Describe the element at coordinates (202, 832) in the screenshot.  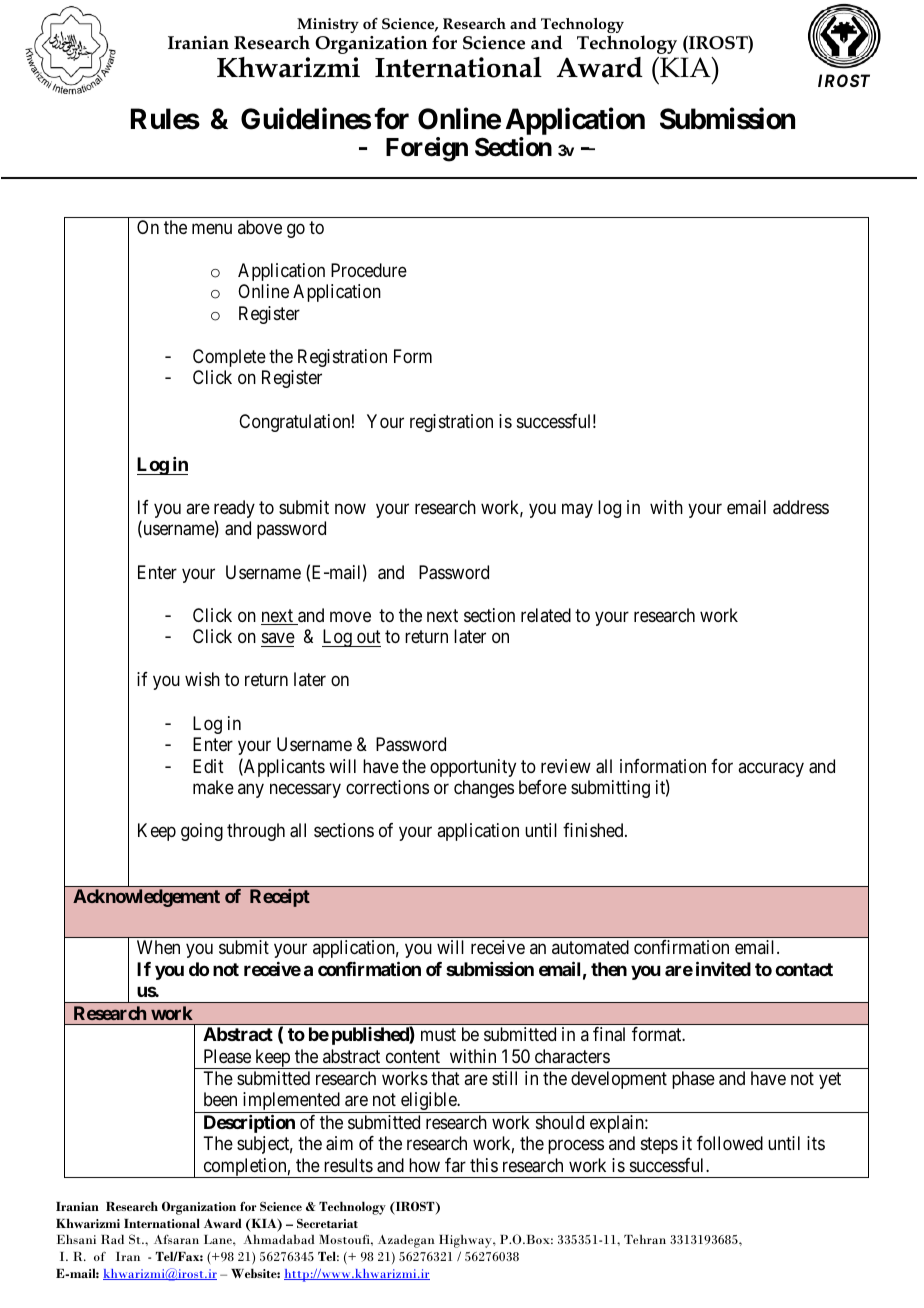
I see `going` at that location.
